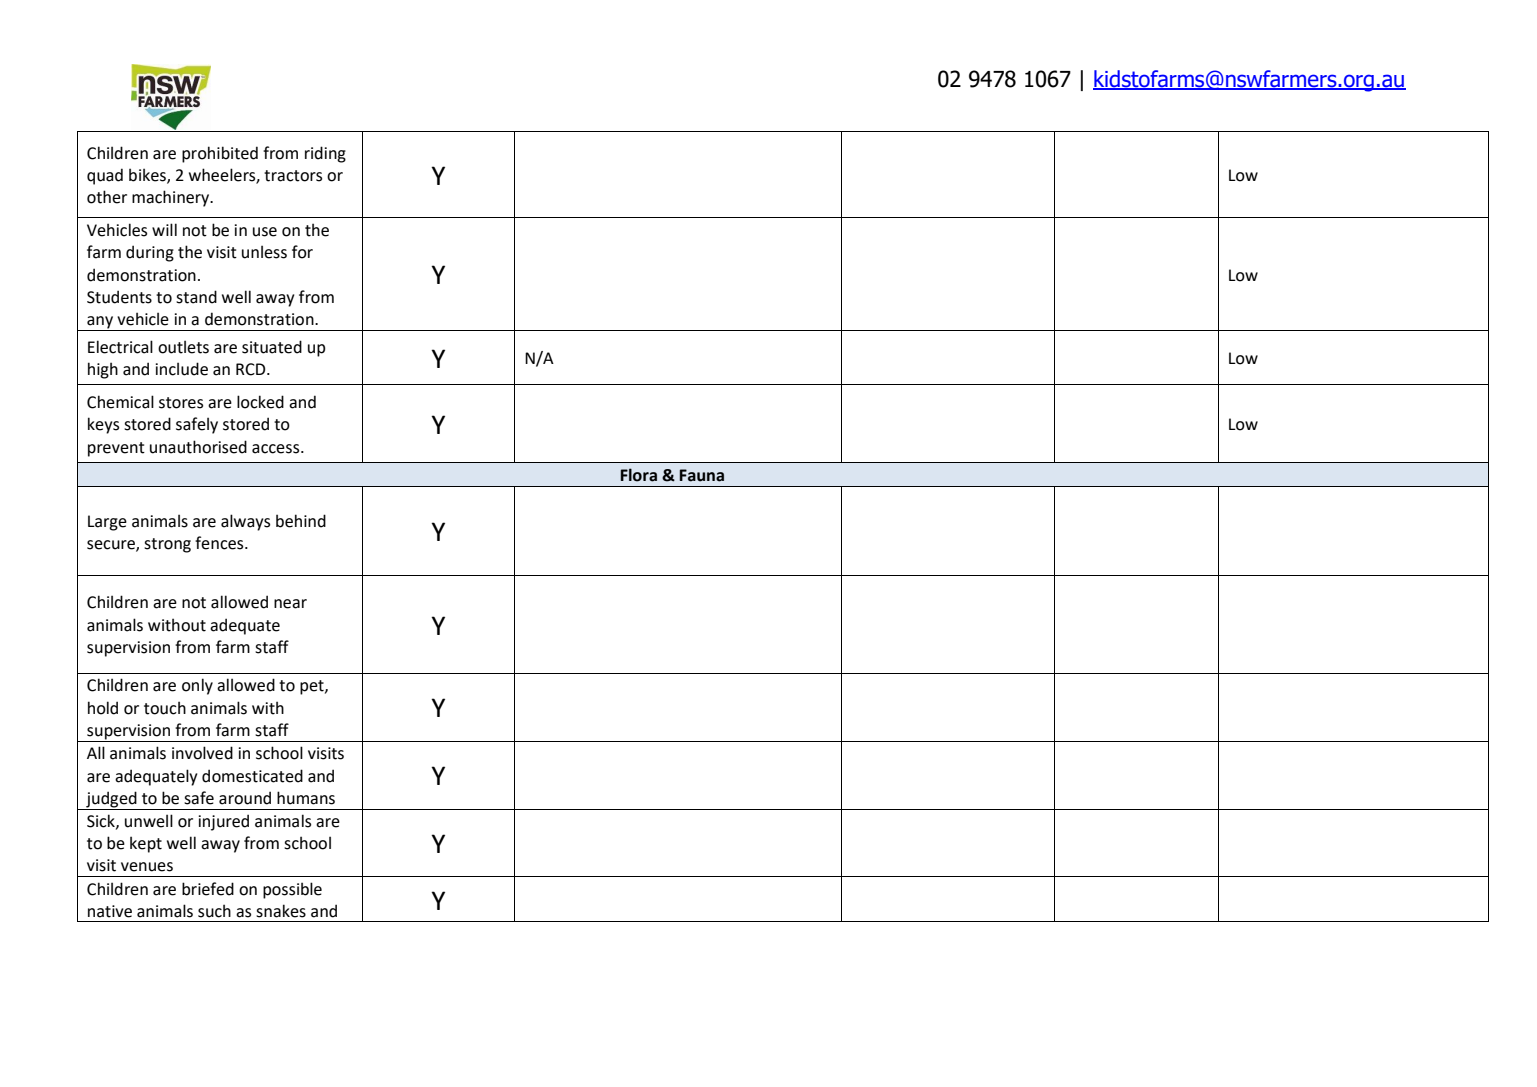 This document has height=1087, width=1537. I want to click on for, so click(302, 252).
